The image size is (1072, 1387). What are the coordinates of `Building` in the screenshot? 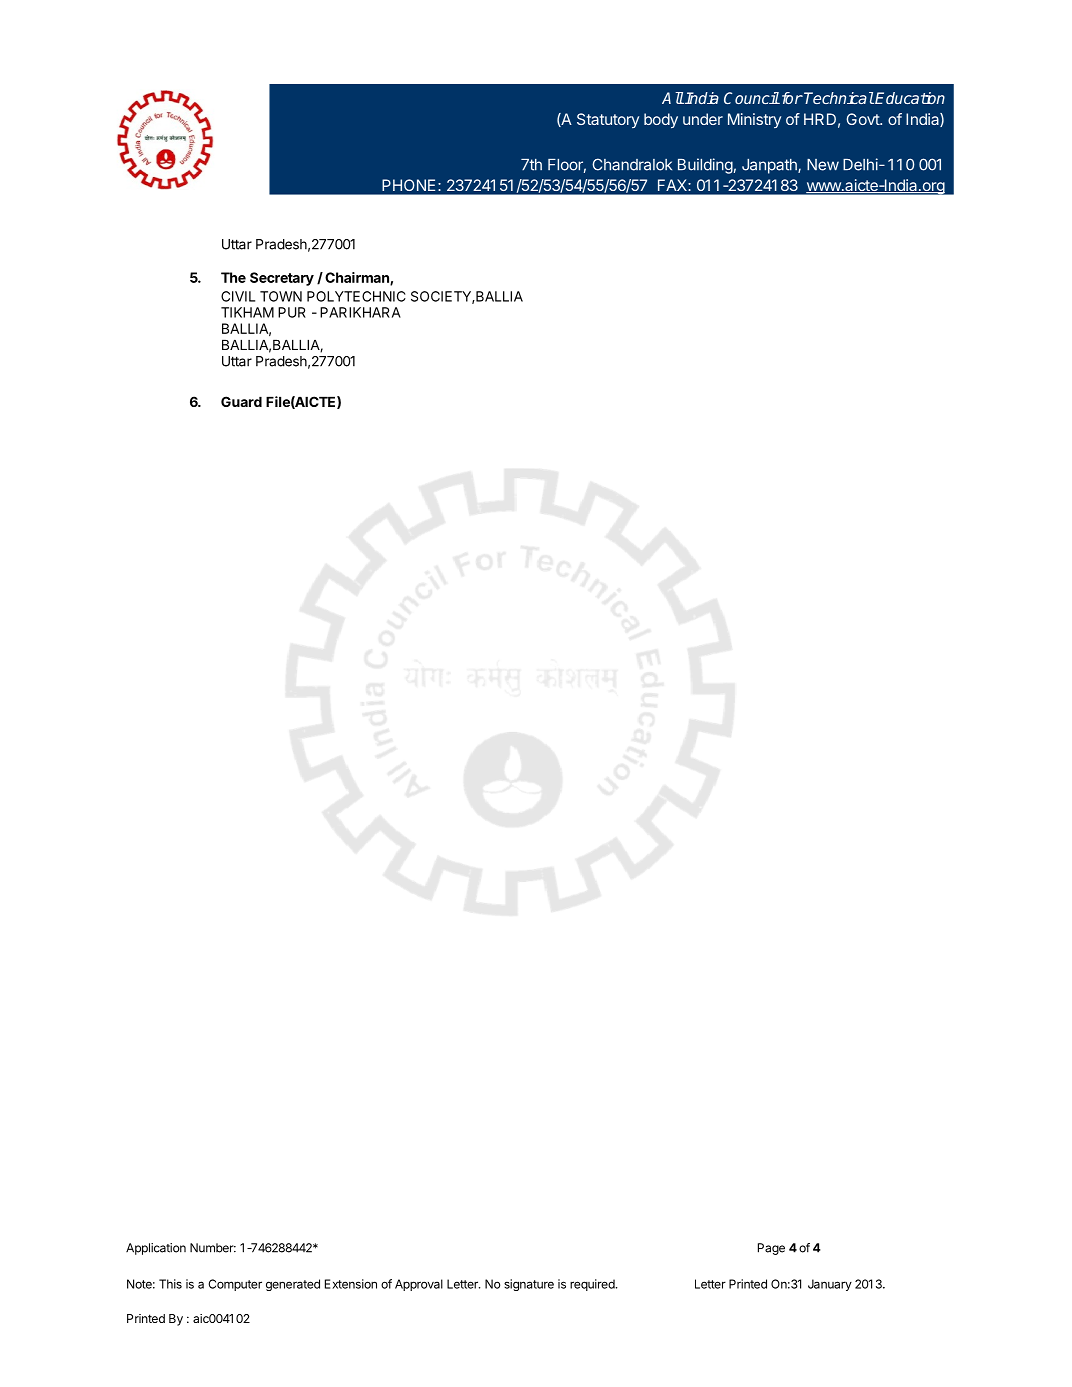 It's located at (705, 166).
